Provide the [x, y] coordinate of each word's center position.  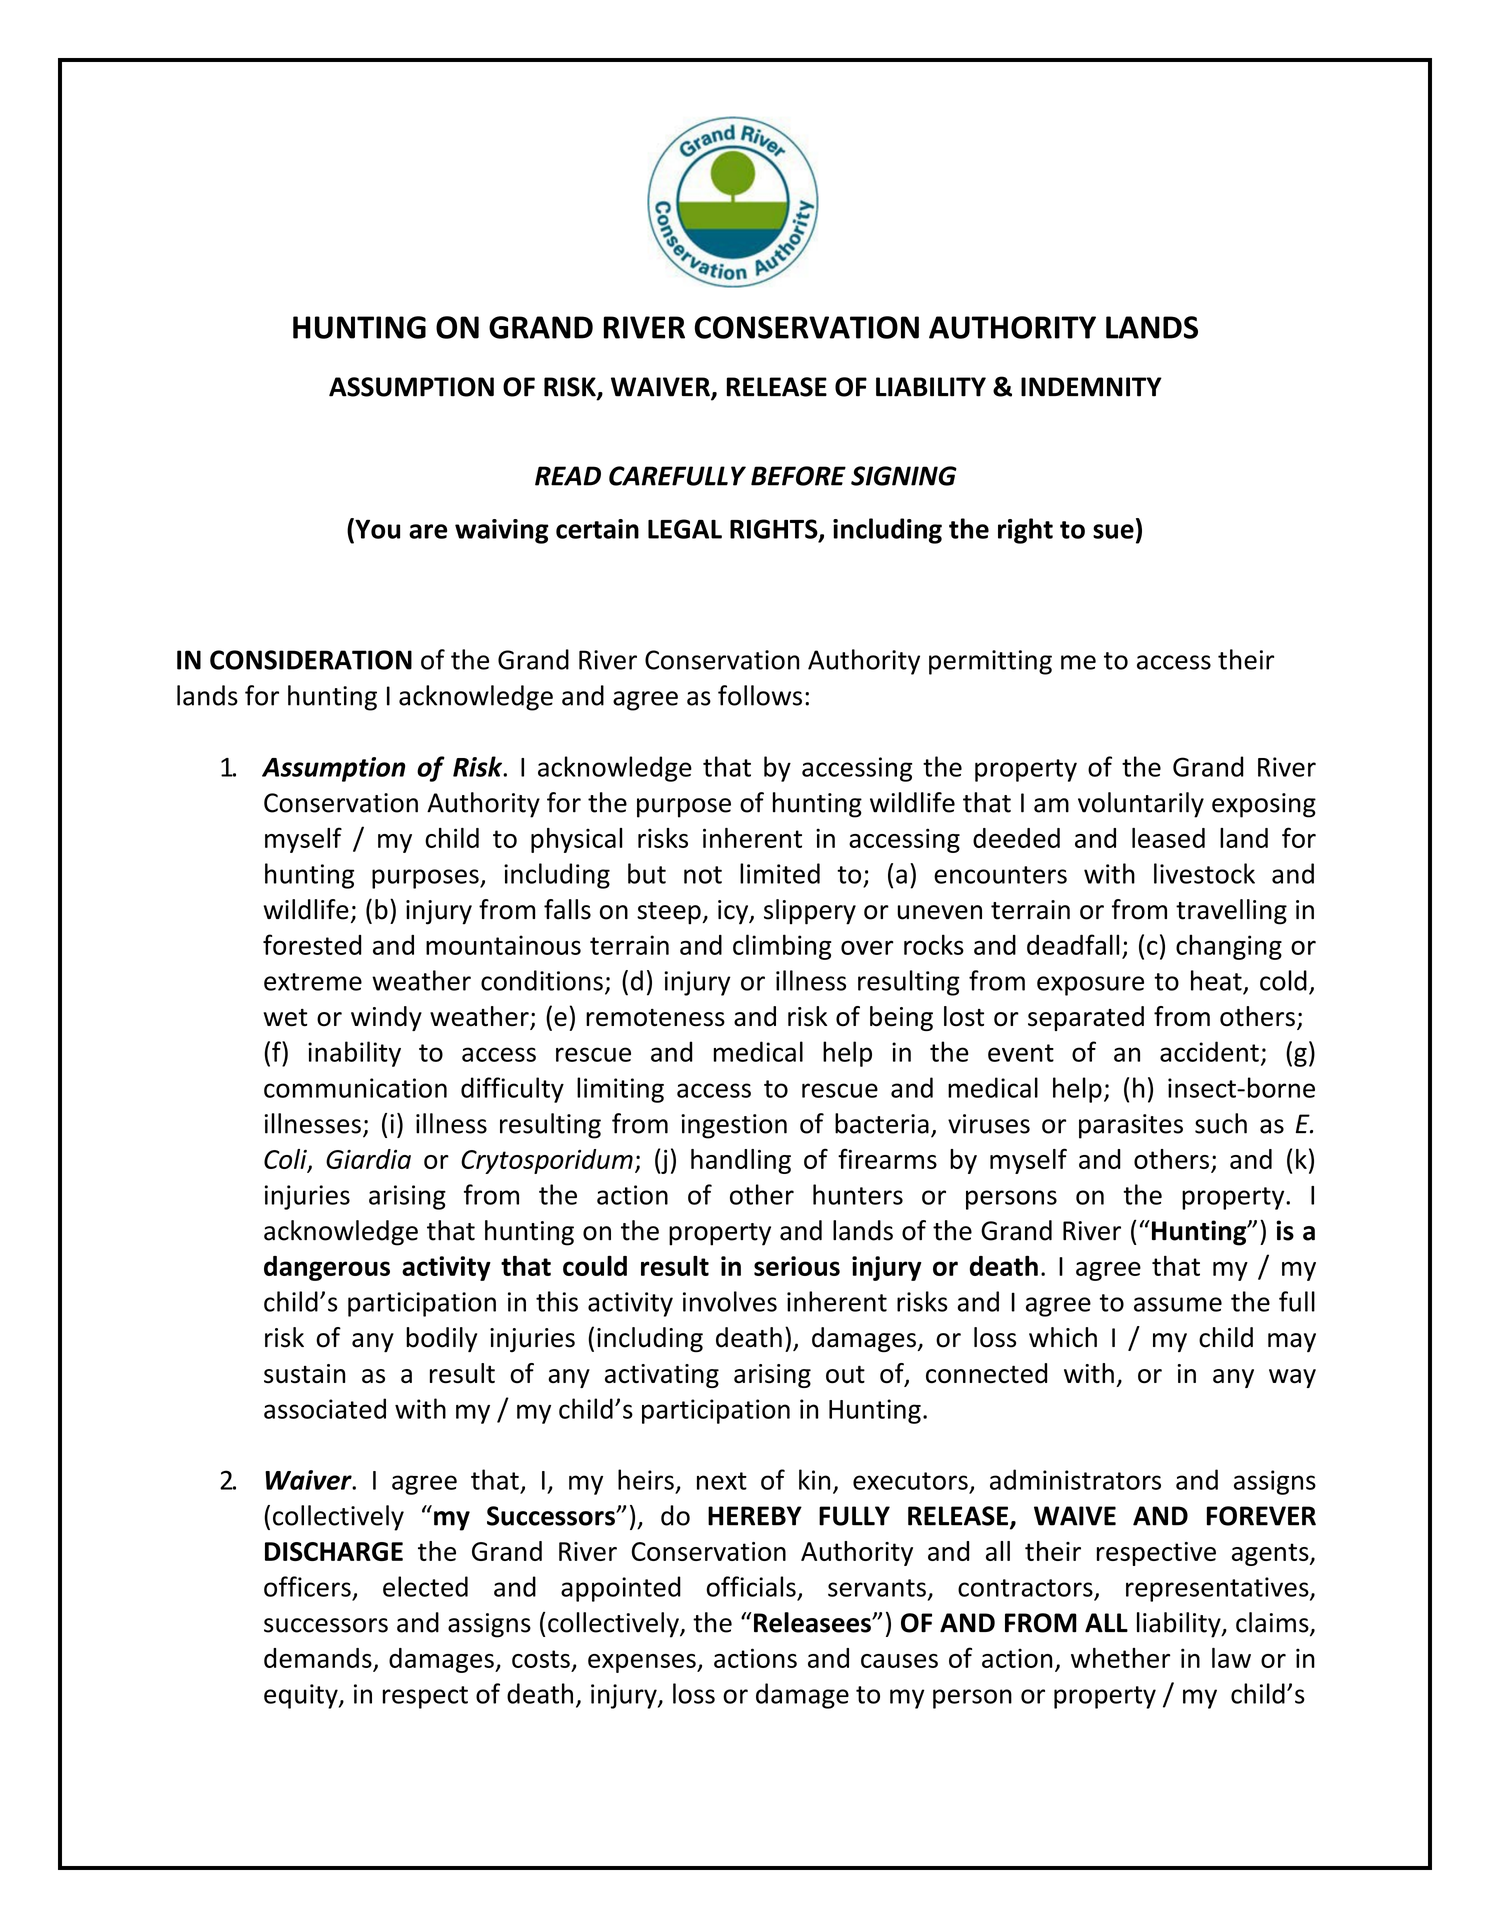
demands [318, 1658]
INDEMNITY [1091, 387]
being [901, 1018]
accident [1209, 1051]
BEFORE [798, 476]
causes [899, 1661]
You [376, 528]
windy [386, 1018]
